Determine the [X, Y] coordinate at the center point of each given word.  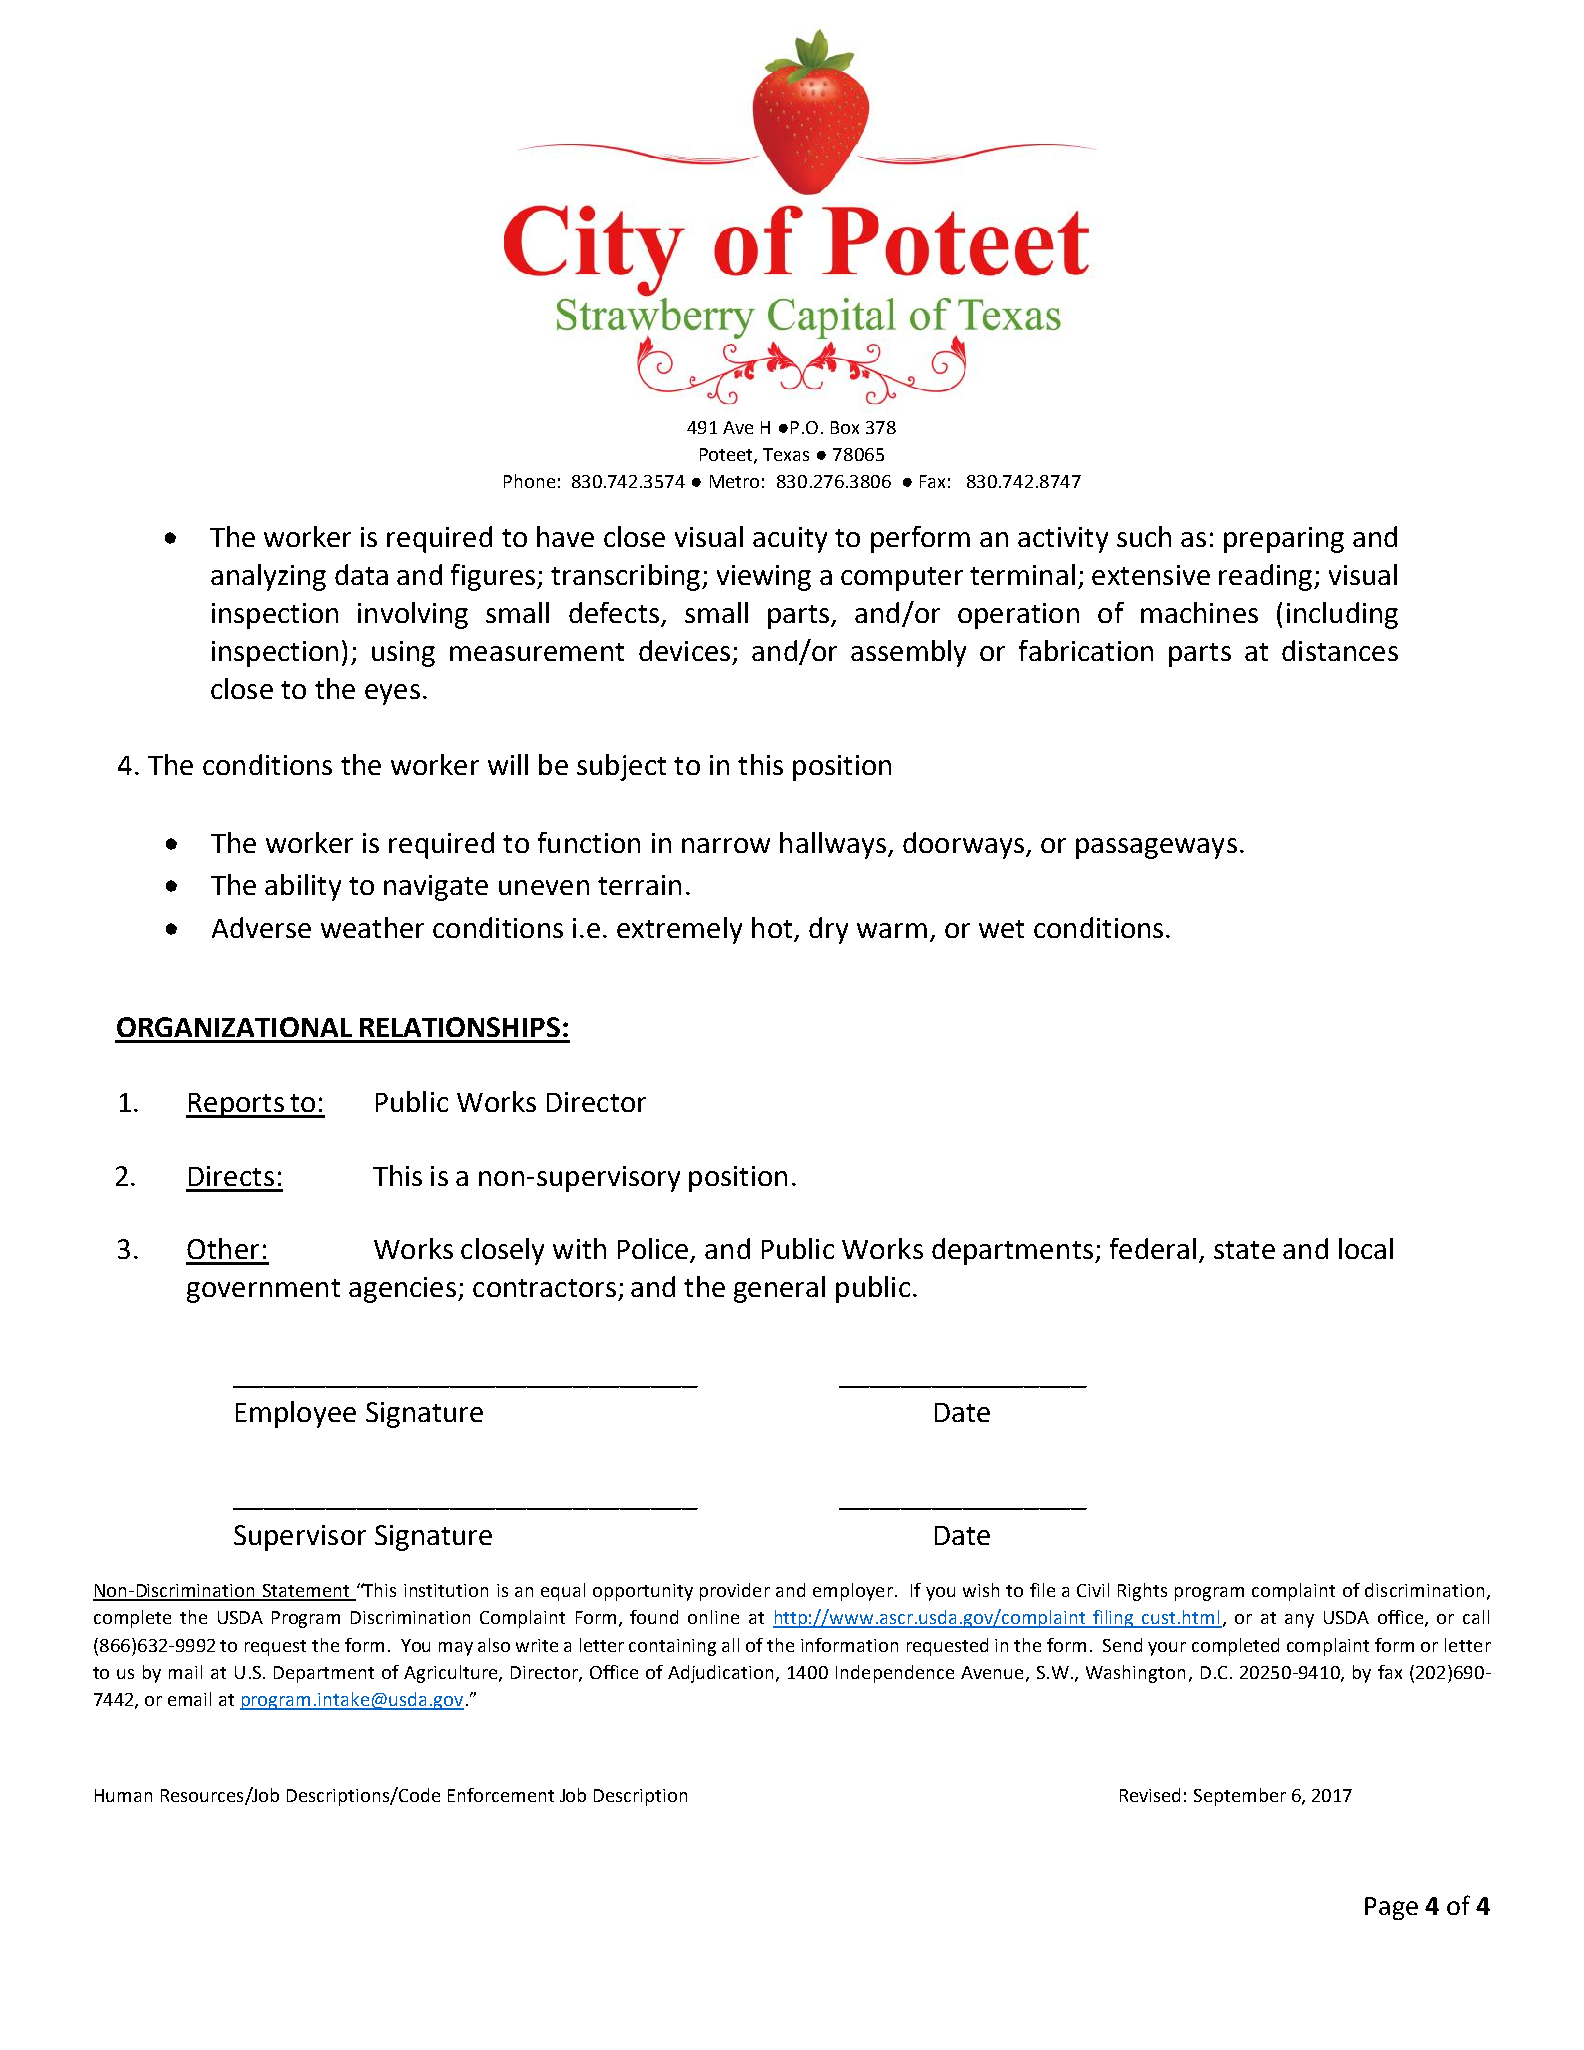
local [1366, 1248]
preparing [1284, 540]
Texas [786, 454]
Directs [231, 1176]
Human [123, 1795]
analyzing [268, 577]
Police [654, 1250]
